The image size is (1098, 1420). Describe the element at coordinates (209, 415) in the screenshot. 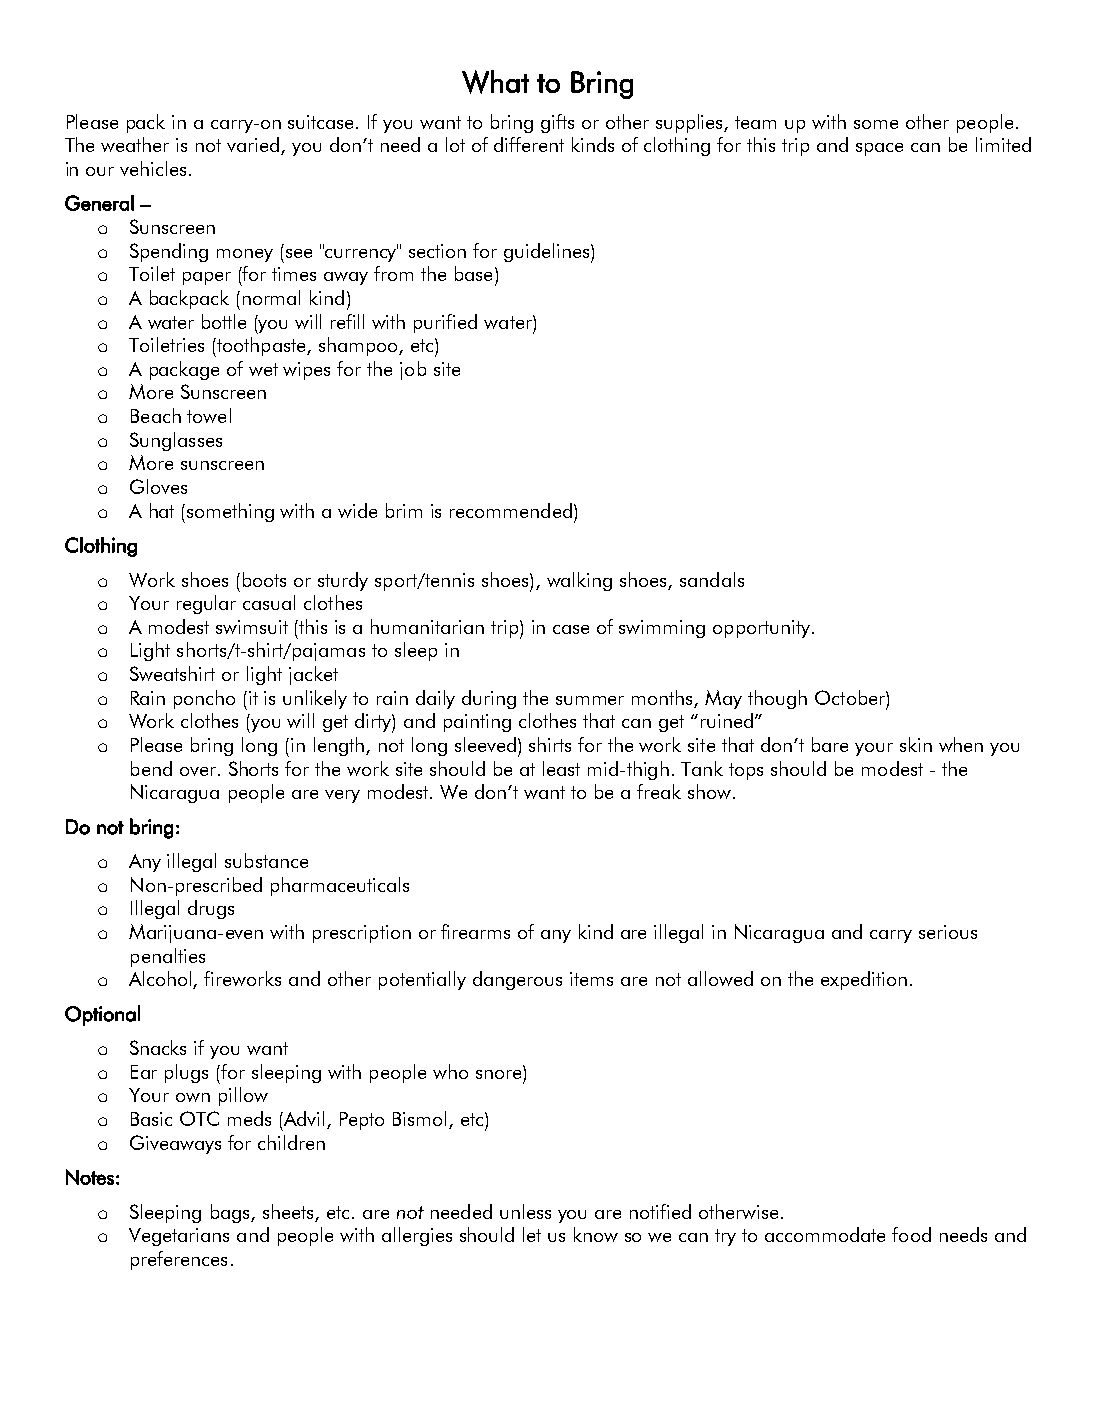

I see `towel` at that location.
